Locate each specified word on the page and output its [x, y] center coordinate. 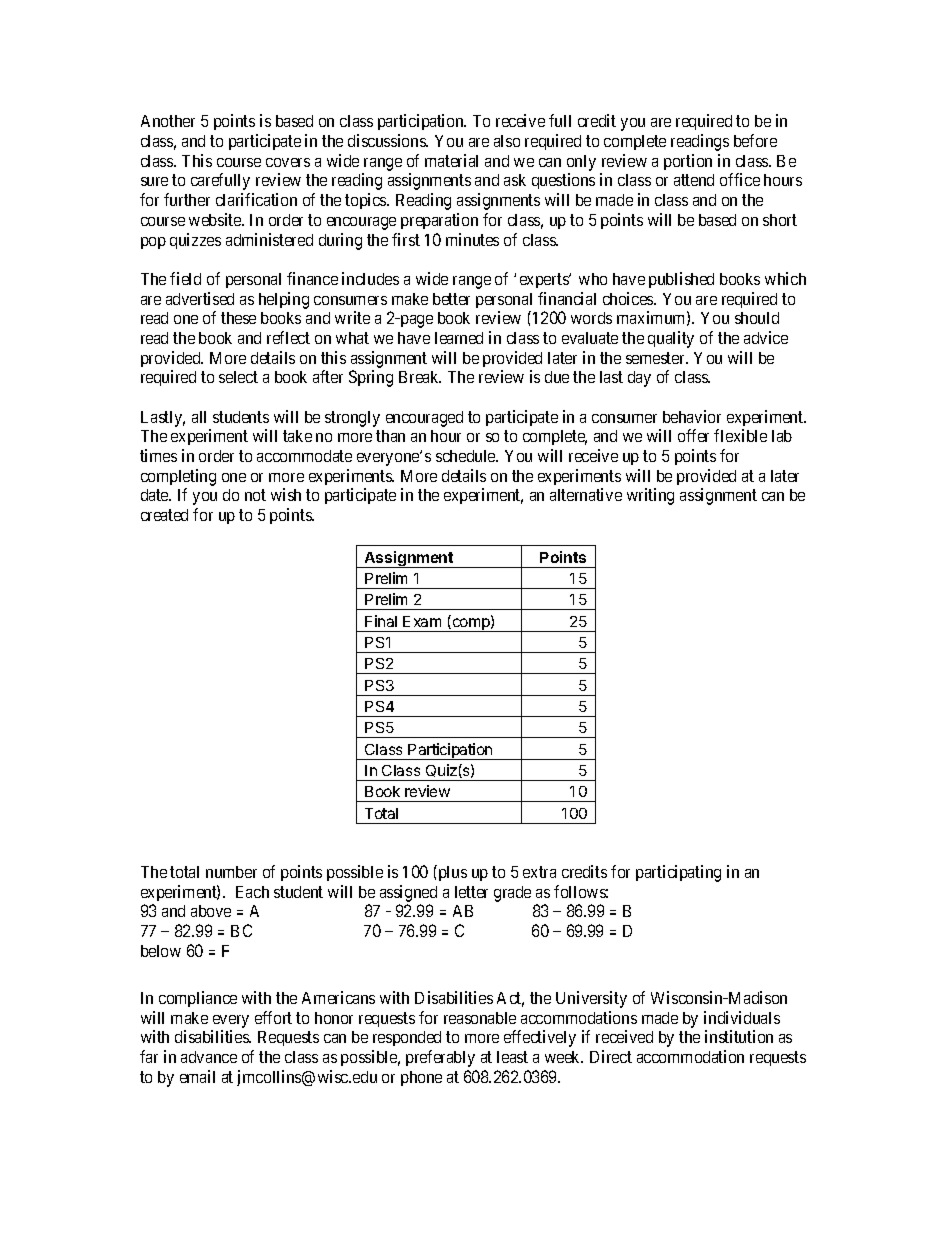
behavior [692, 416]
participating [678, 873]
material [451, 160]
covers [288, 162]
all [199, 417]
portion [688, 162]
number [231, 872]
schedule [467, 456]
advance [209, 1057]
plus [451, 873]
